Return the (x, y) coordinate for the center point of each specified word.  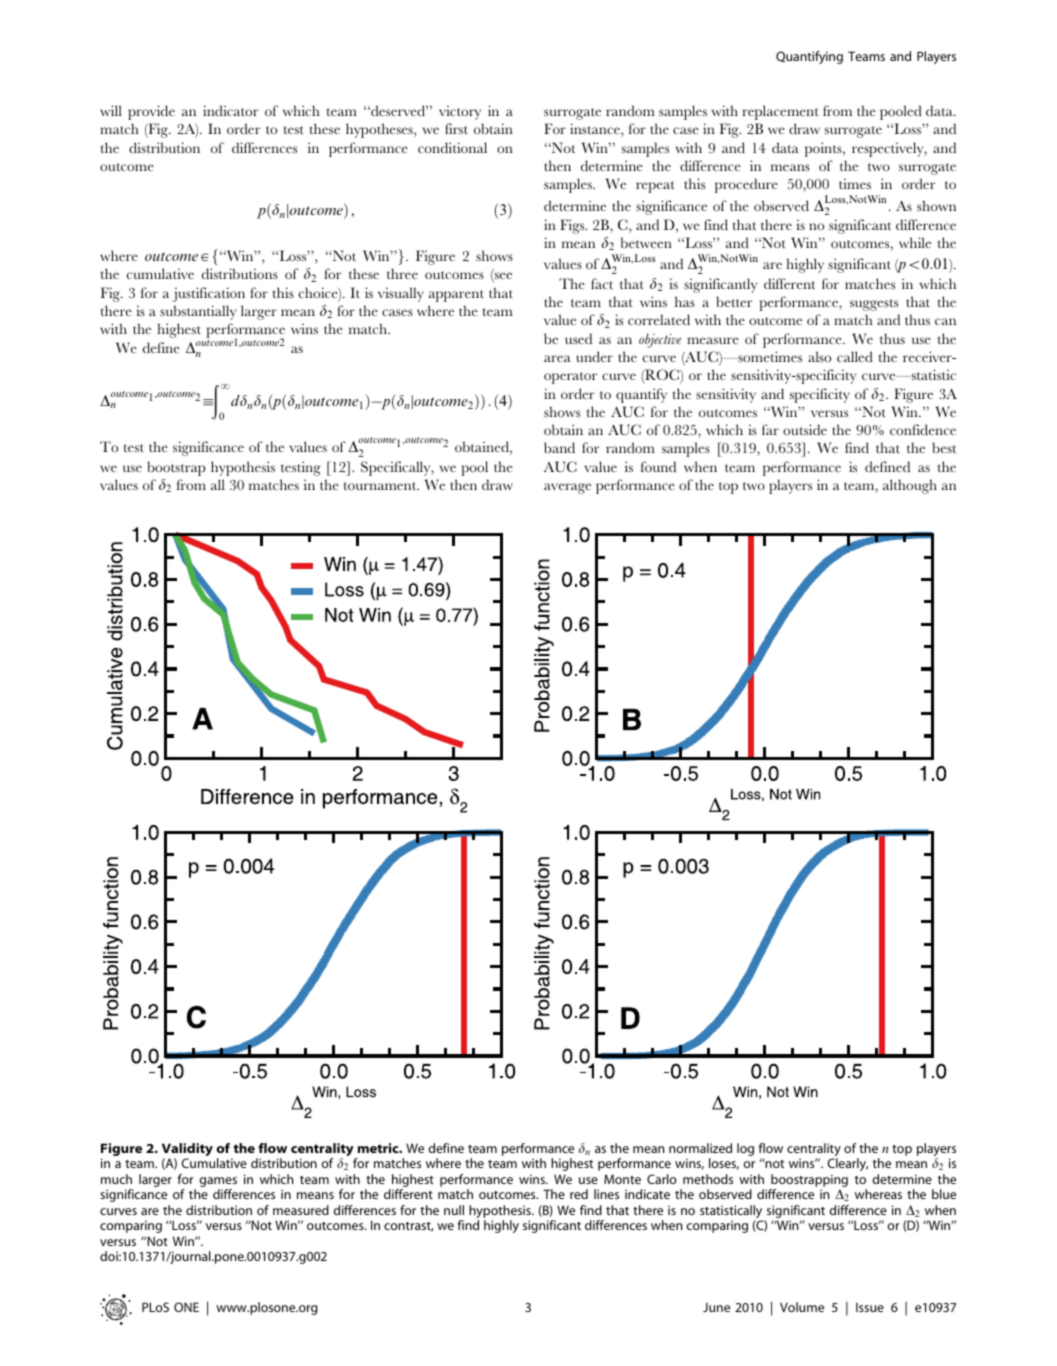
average (567, 488)
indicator (230, 110)
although (910, 486)
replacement (780, 112)
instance (596, 130)
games (218, 1183)
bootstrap (176, 468)
